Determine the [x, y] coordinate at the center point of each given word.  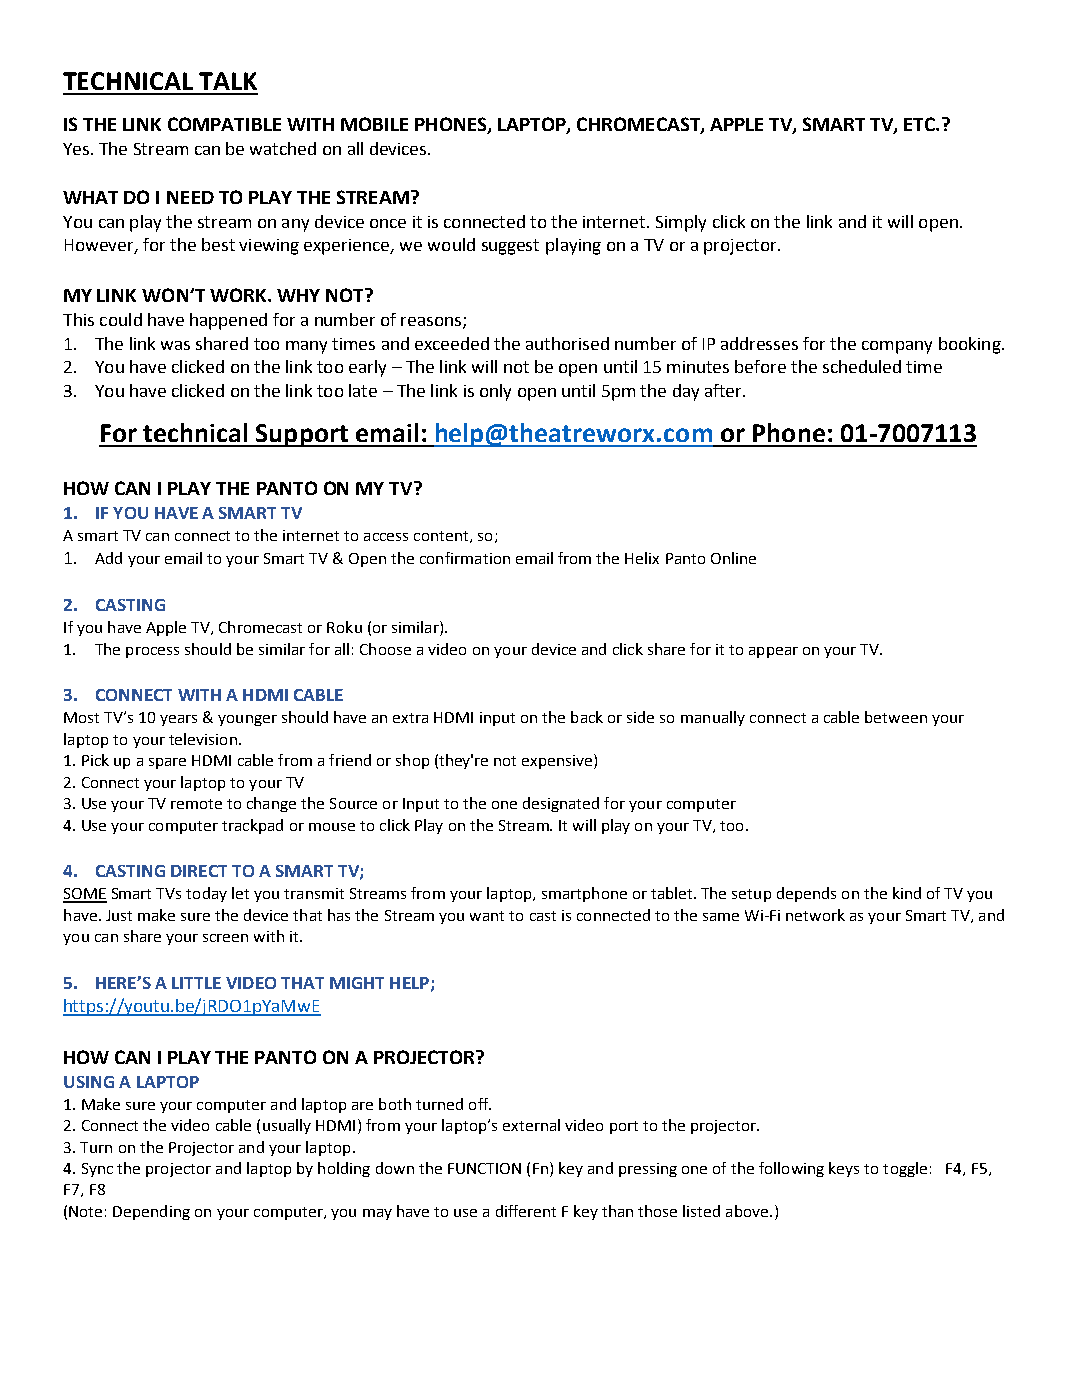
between [896, 717]
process [152, 652]
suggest [510, 247]
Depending [151, 1212]
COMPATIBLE [224, 124]
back [587, 717]
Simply [681, 223]
